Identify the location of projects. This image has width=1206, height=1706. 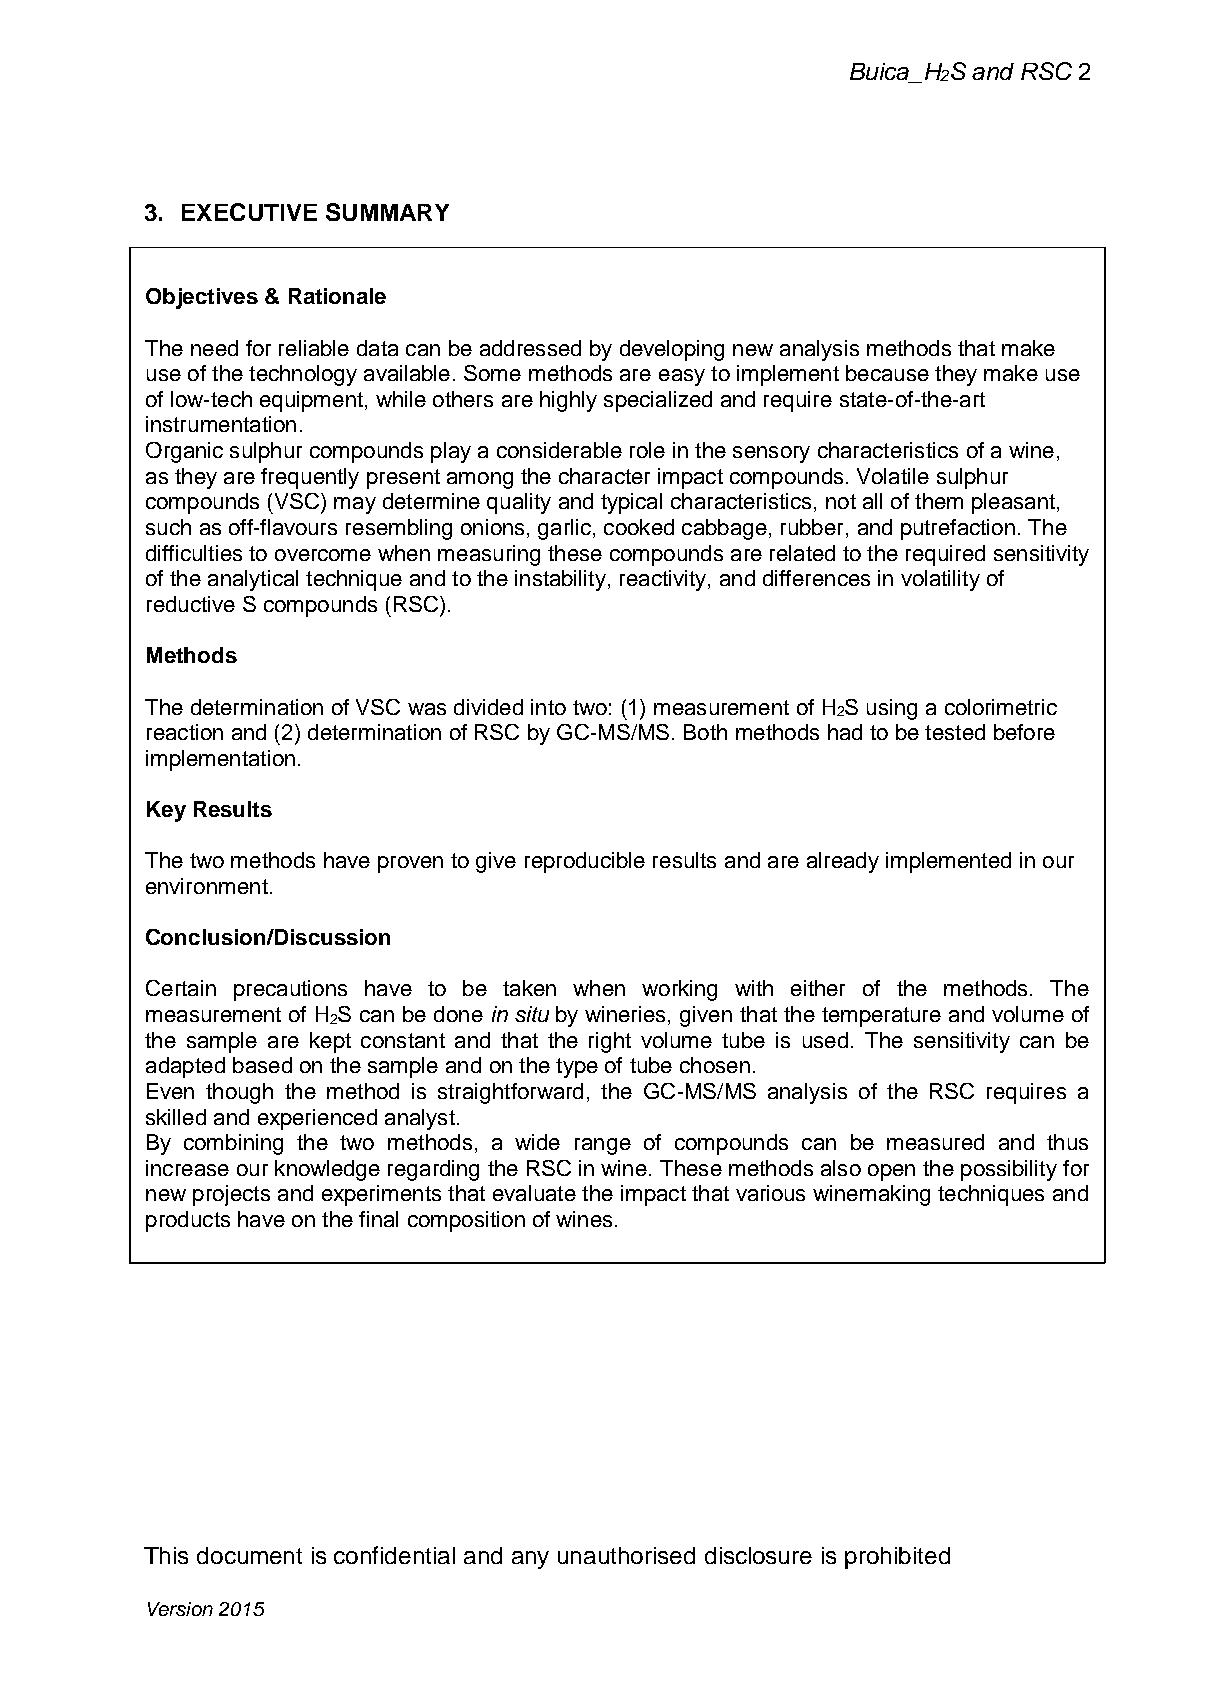
(231, 1195).
